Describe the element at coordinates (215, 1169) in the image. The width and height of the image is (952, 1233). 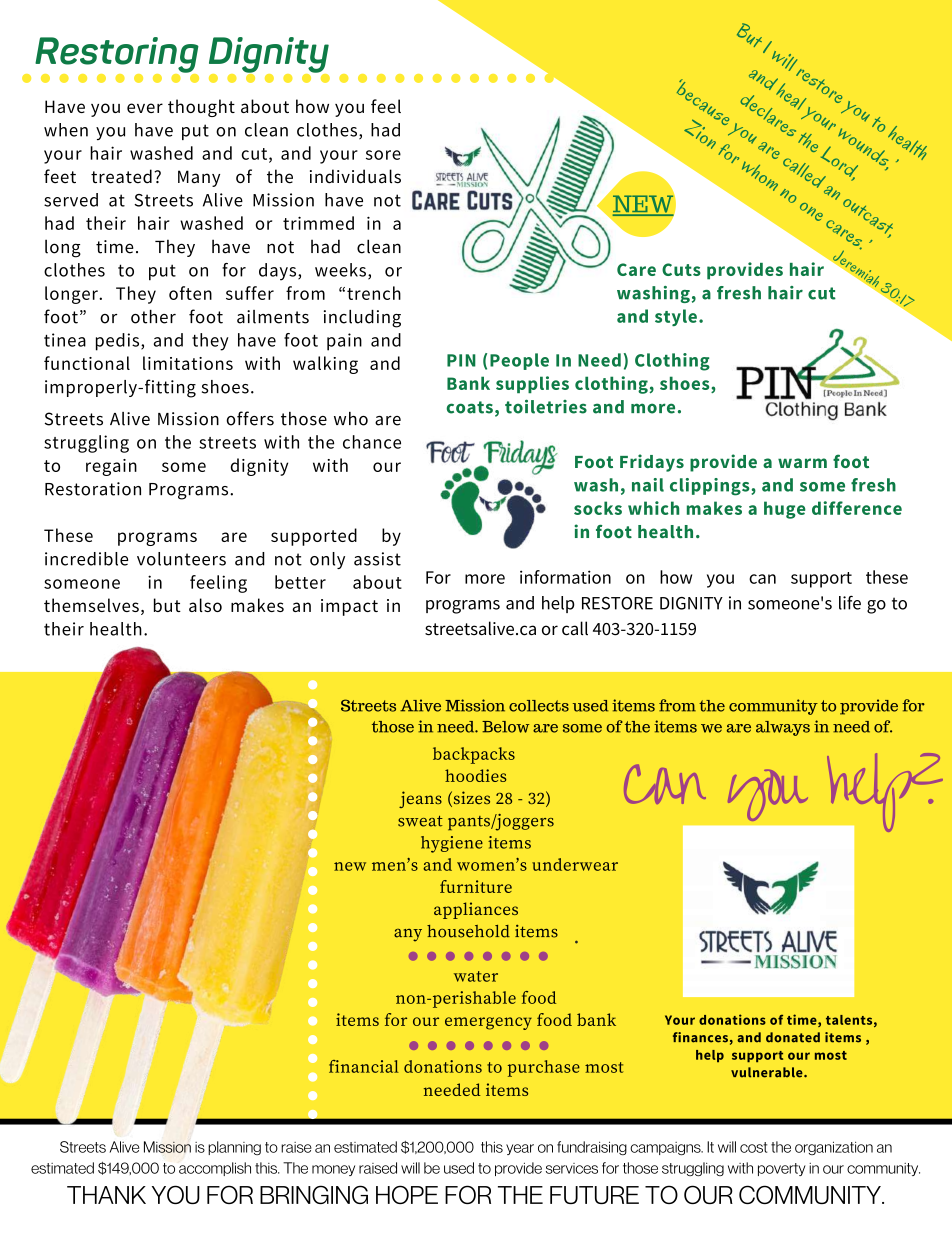
I see `accomplish` at that location.
